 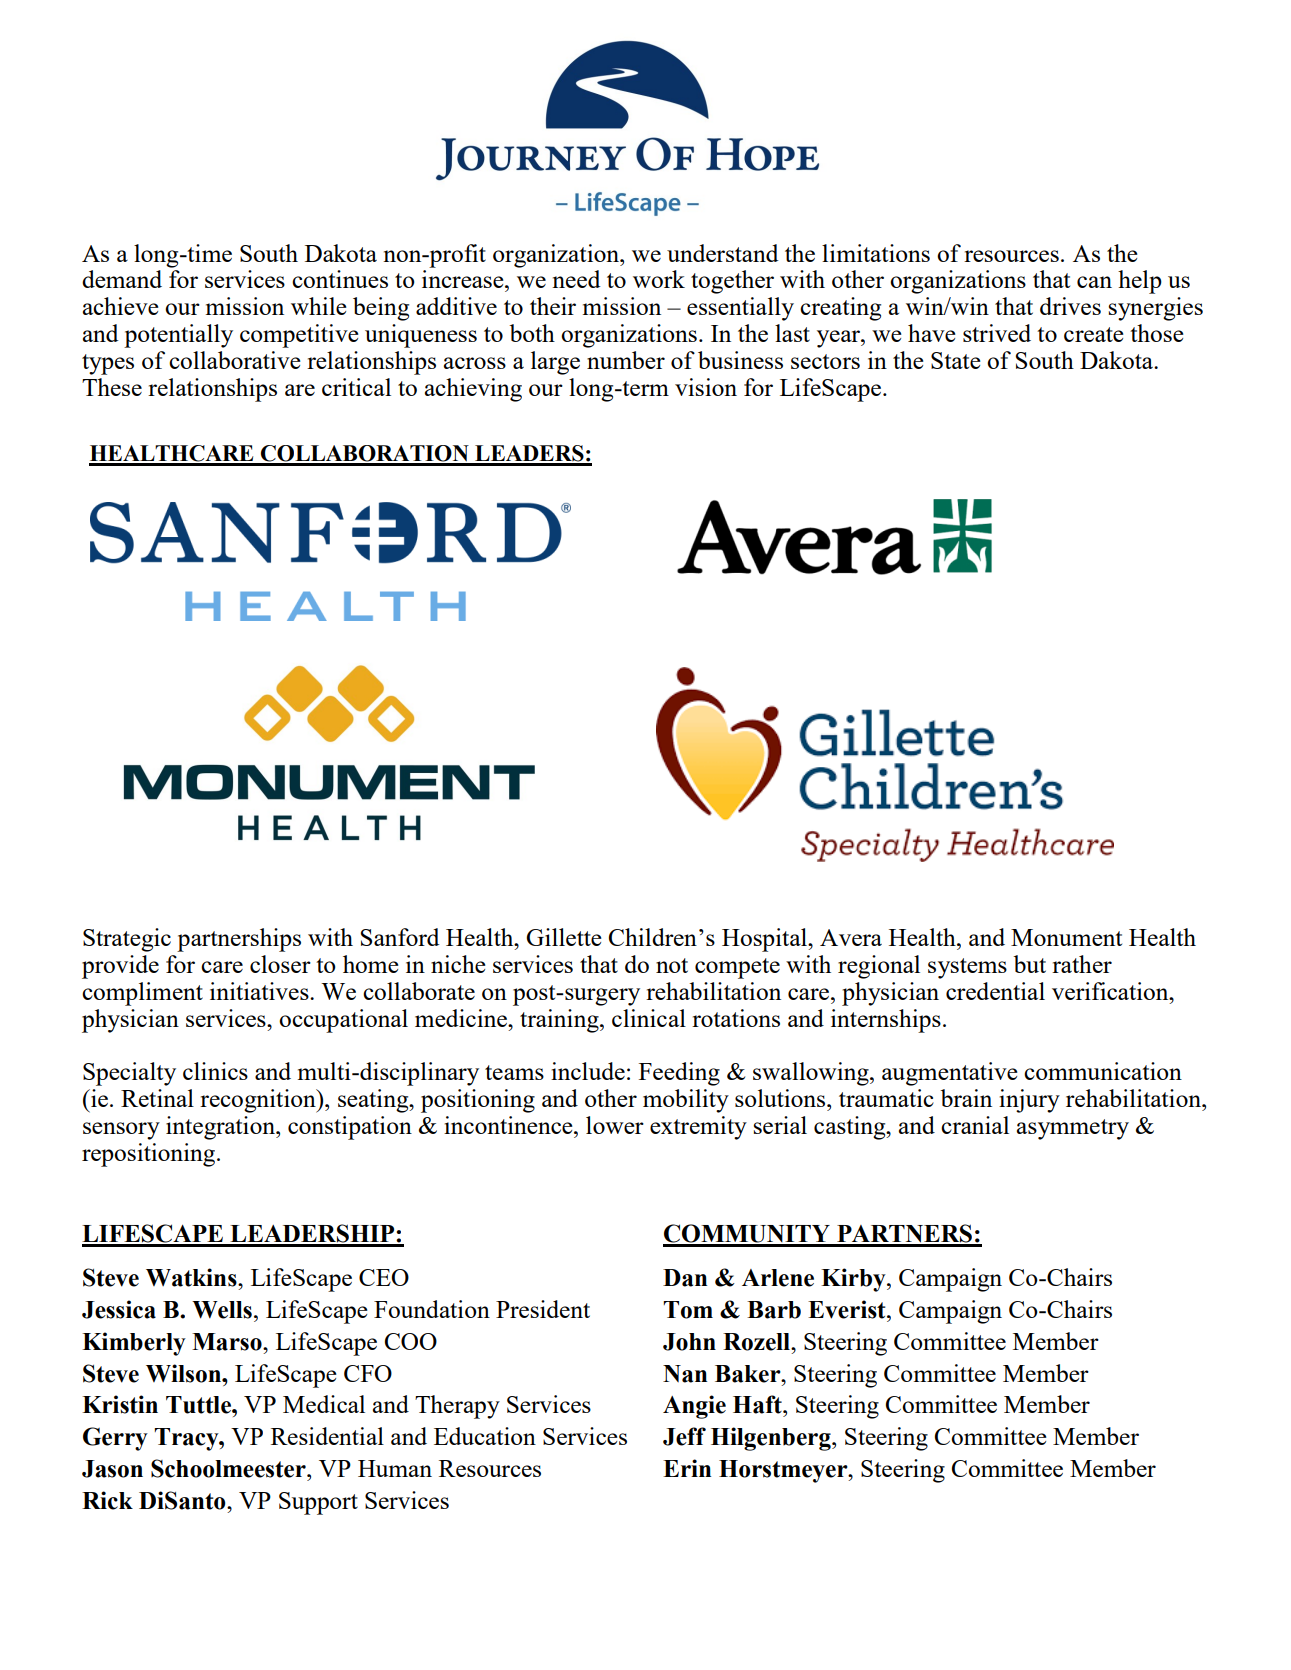 What do you see at coordinates (659, 279) in the page?
I see `work` at bounding box center [659, 279].
